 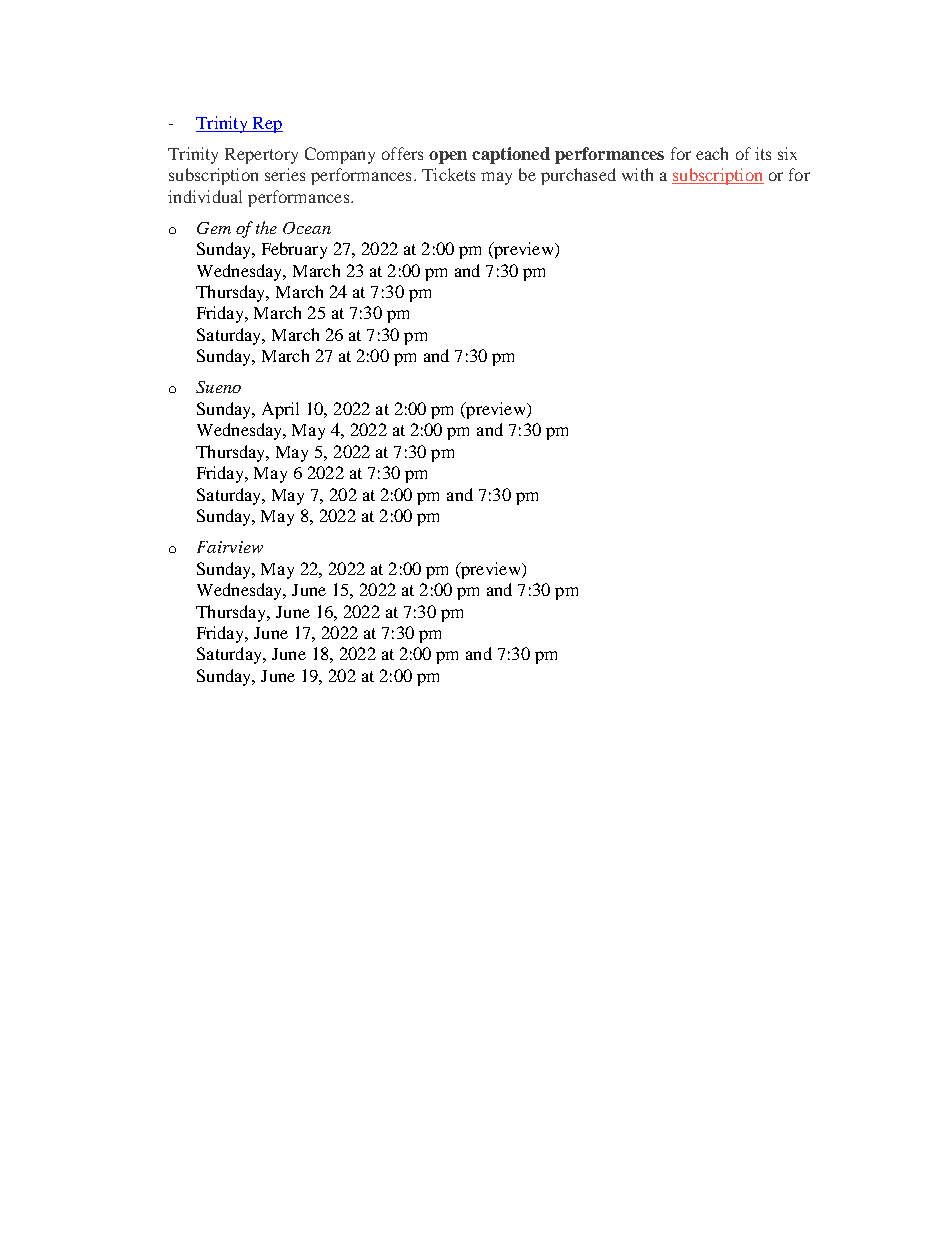 What do you see at coordinates (511, 155) in the screenshot?
I see `captioned` at bounding box center [511, 155].
